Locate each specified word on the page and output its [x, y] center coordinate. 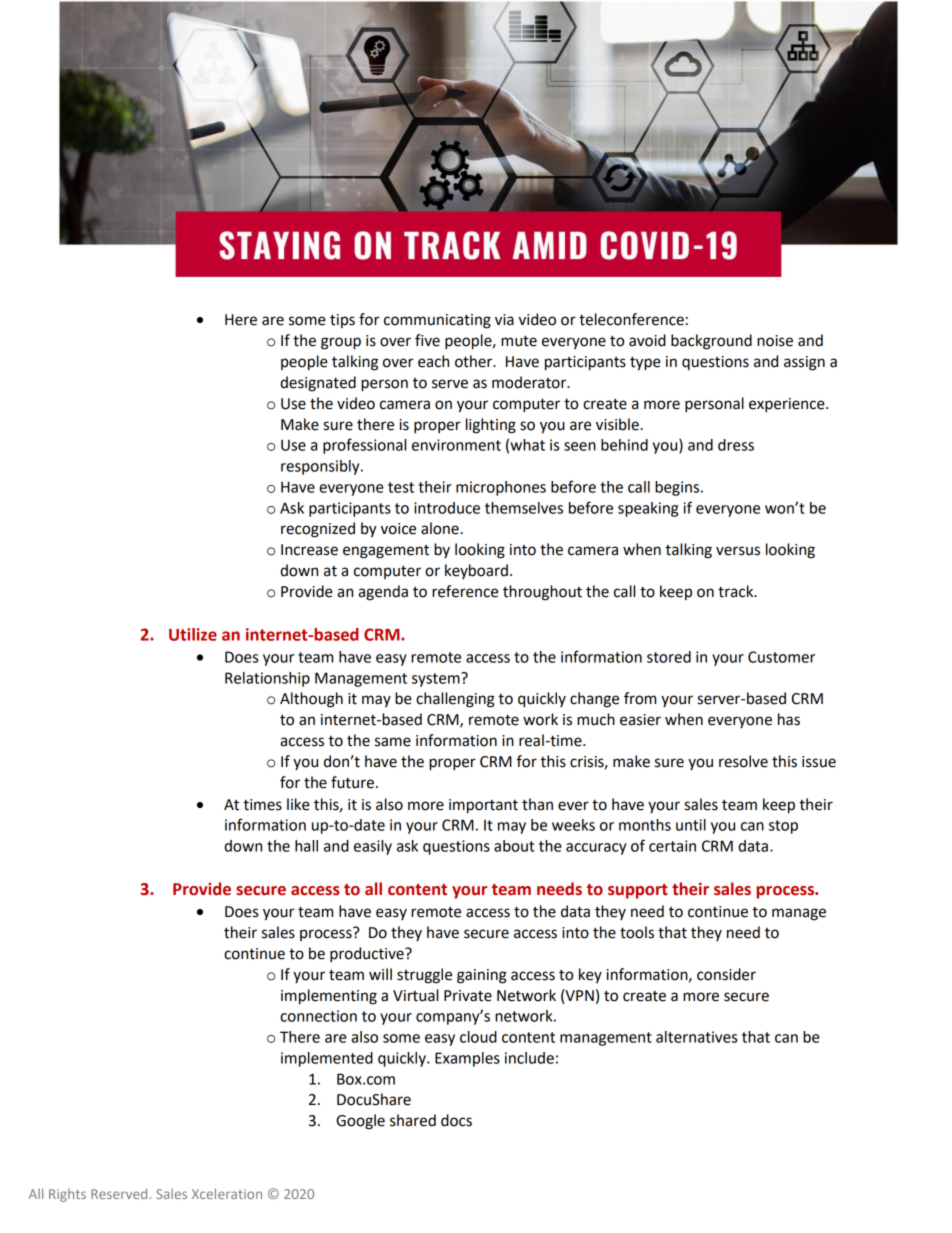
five [427, 340]
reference [465, 591]
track [737, 591]
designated [318, 384]
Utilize [193, 634]
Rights [67, 1195]
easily [373, 847]
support [638, 891]
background [711, 342]
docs [456, 1120]
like [298, 804]
